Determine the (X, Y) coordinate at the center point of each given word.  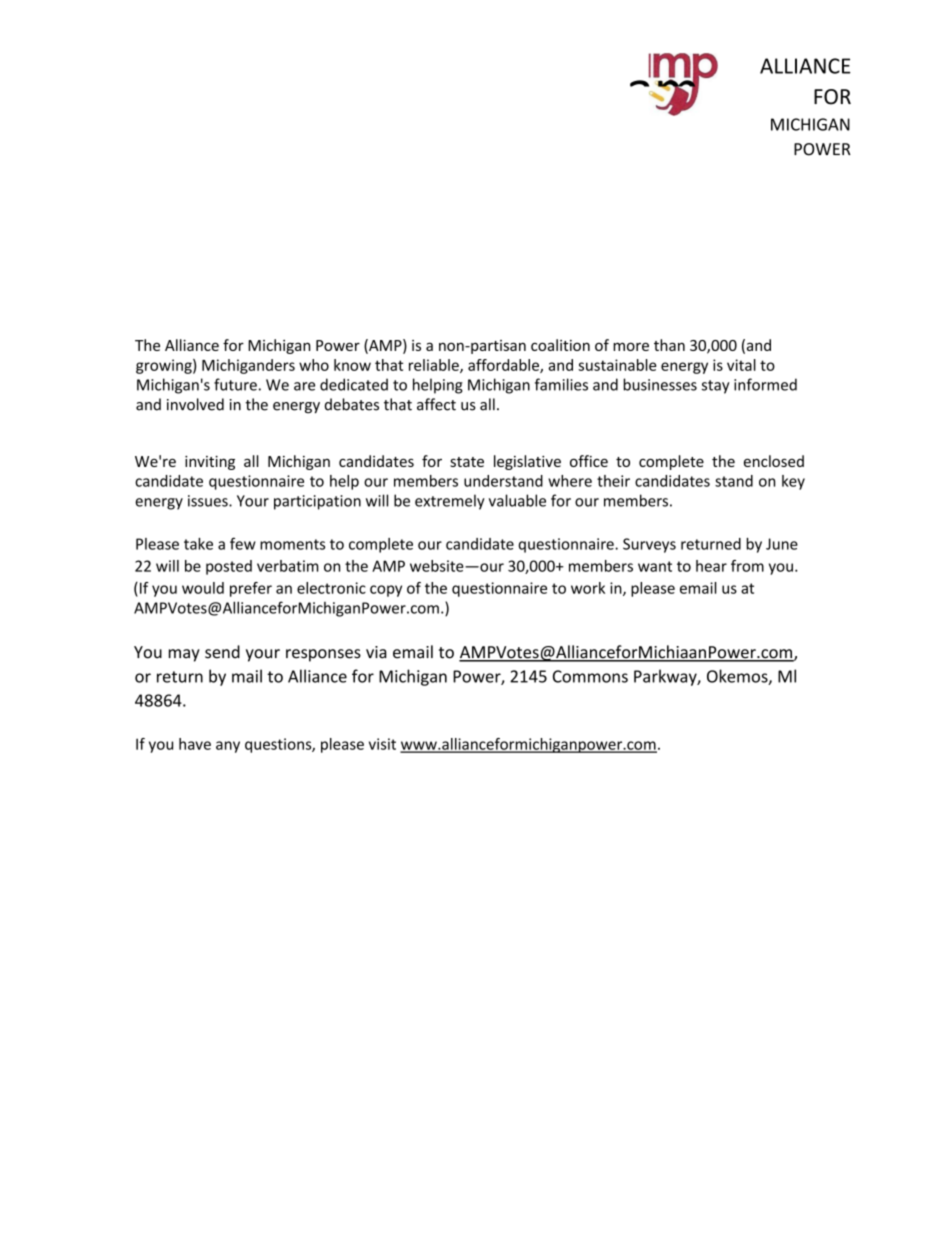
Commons (590, 676)
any (228, 747)
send (222, 652)
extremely (450, 502)
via (376, 652)
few (243, 543)
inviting (210, 463)
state (467, 462)
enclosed (774, 461)
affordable (504, 366)
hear (711, 566)
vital (741, 365)
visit (382, 744)
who (314, 365)
